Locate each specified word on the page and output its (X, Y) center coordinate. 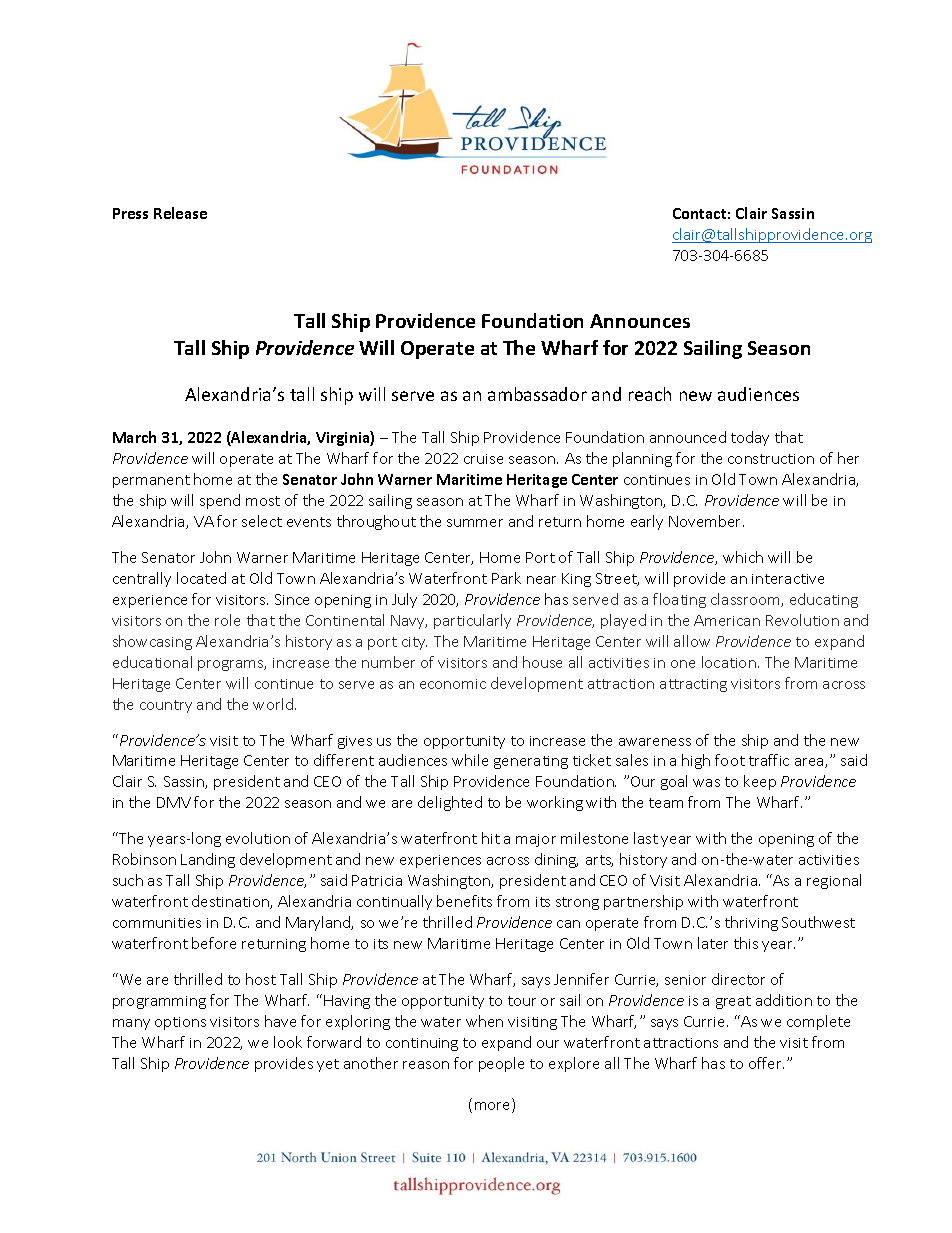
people (501, 1064)
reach (650, 394)
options (180, 1023)
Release (180, 213)
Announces (640, 321)
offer (766, 1063)
